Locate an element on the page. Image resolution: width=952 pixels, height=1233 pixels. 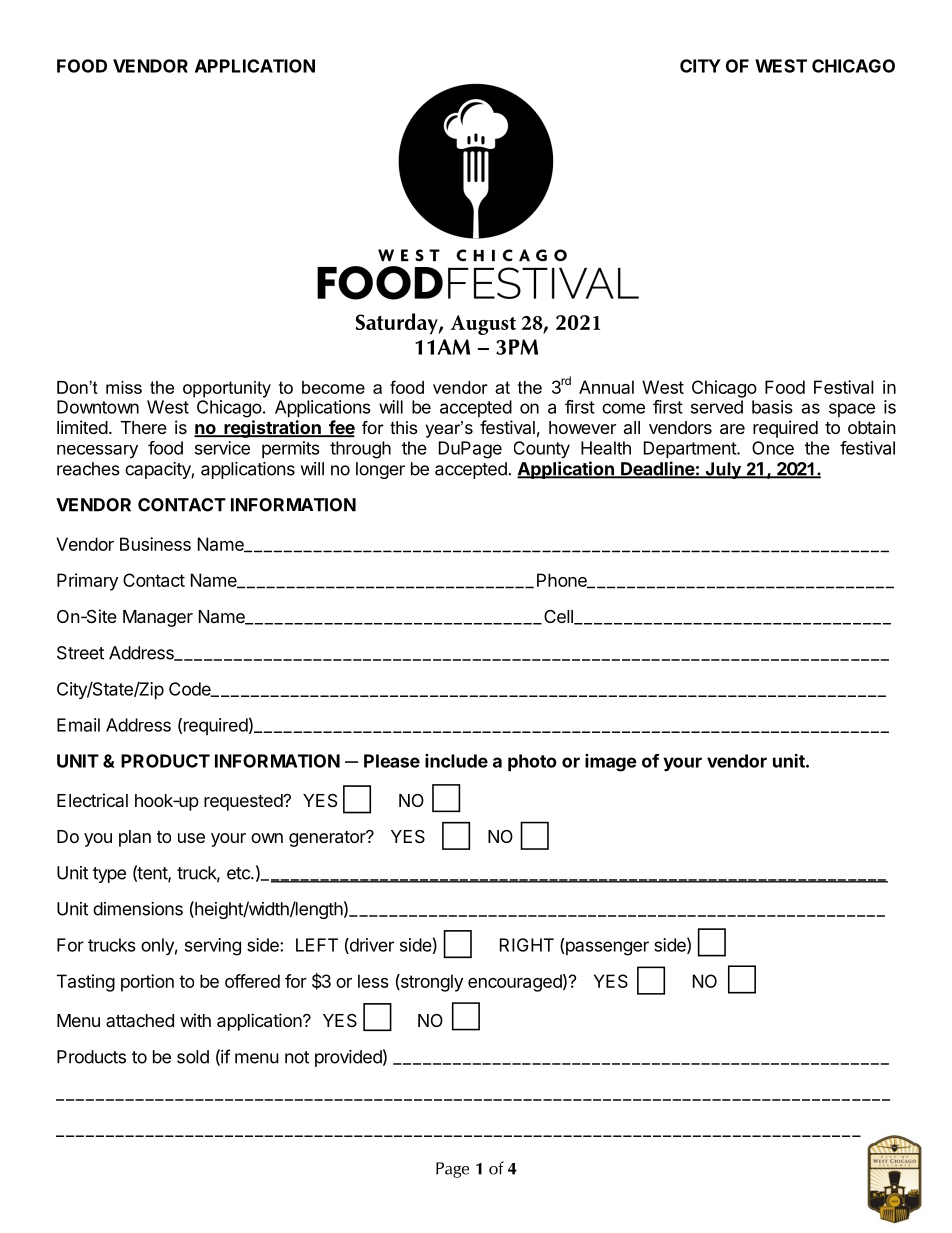
basis is located at coordinates (772, 407).
